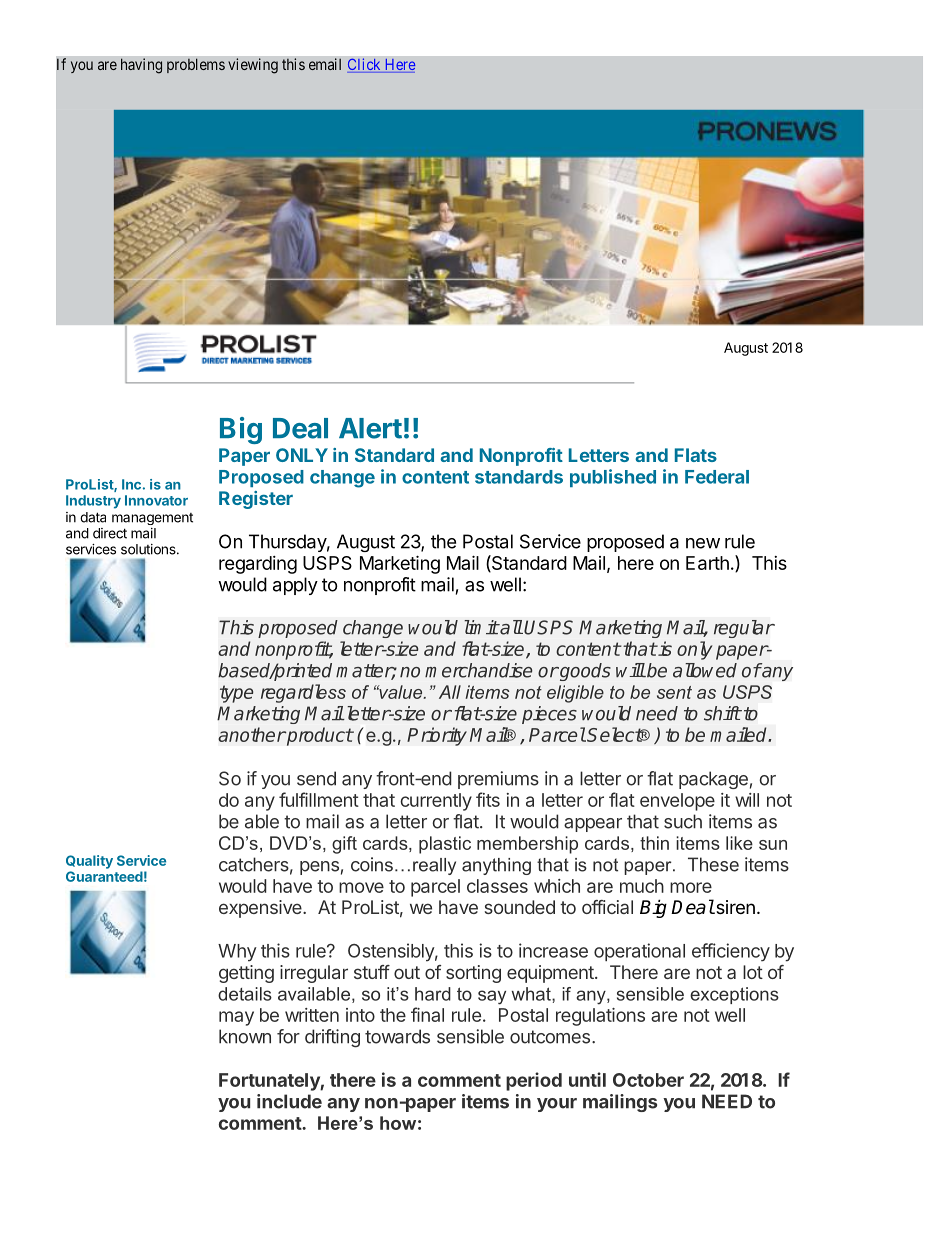  Describe the element at coordinates (683, 821) in the screenshot. I see `such` at that location.
